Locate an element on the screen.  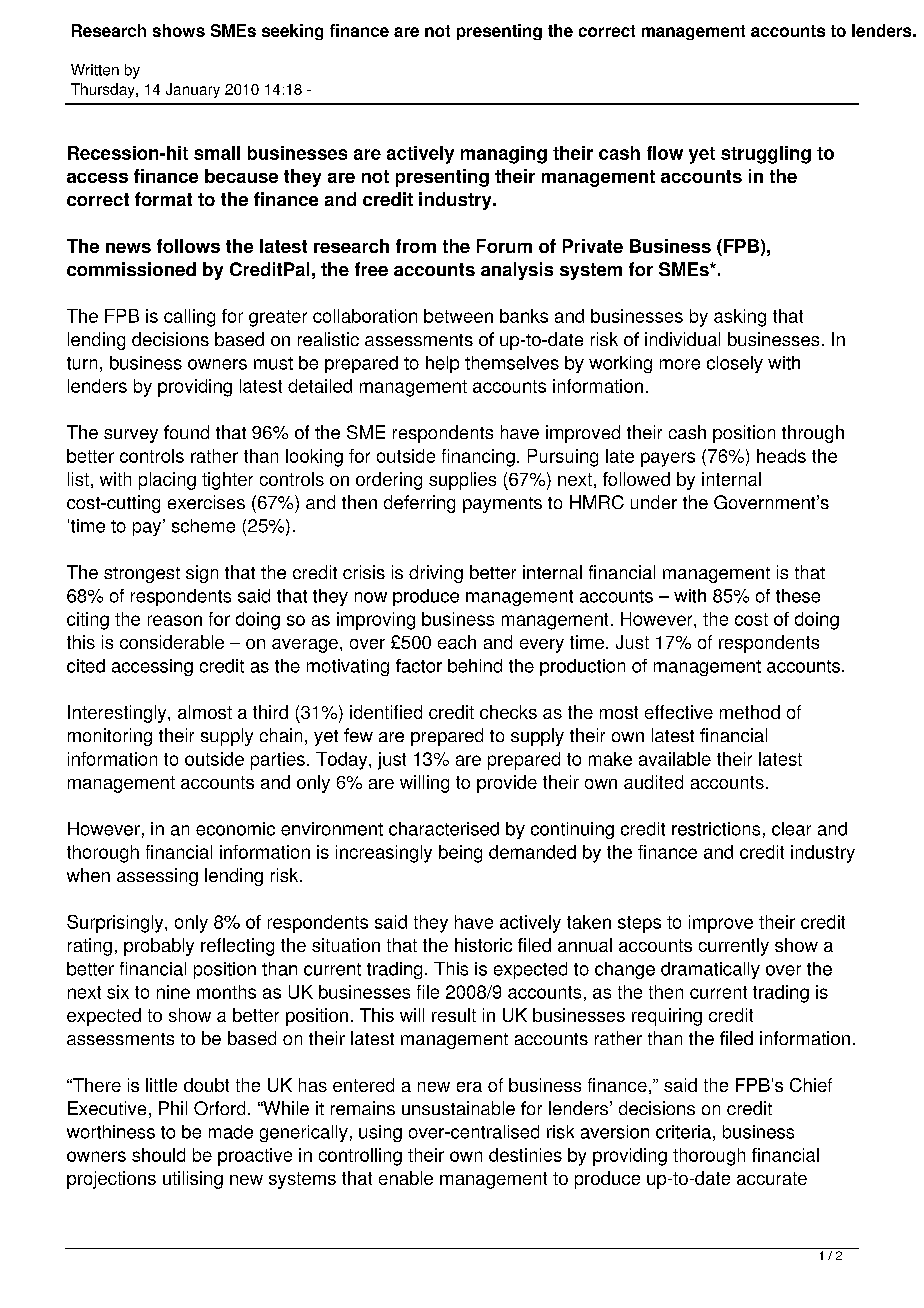
January is located at coordinates (193, 90).
